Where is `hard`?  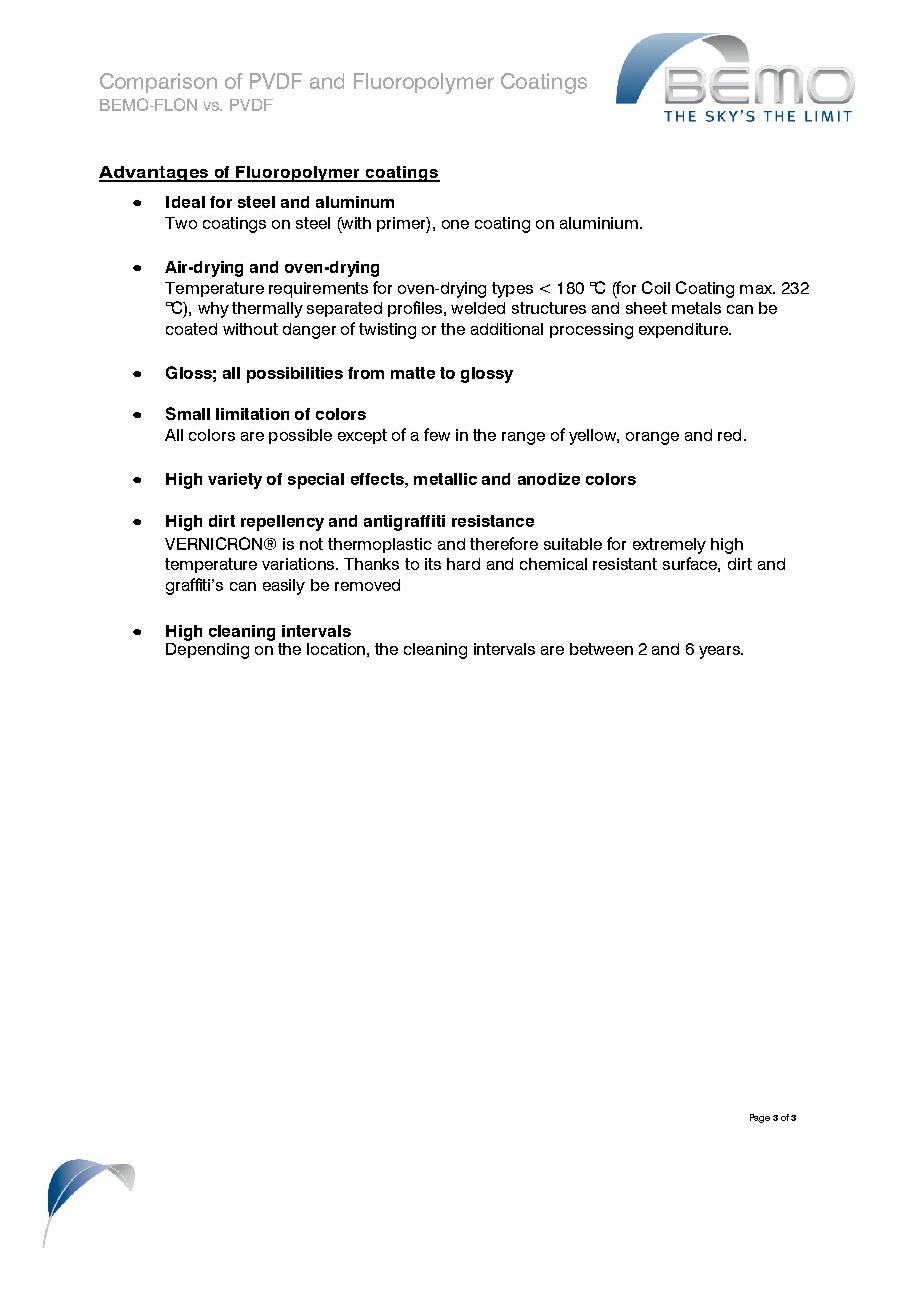
hard is located at coordinates (463, 564).
